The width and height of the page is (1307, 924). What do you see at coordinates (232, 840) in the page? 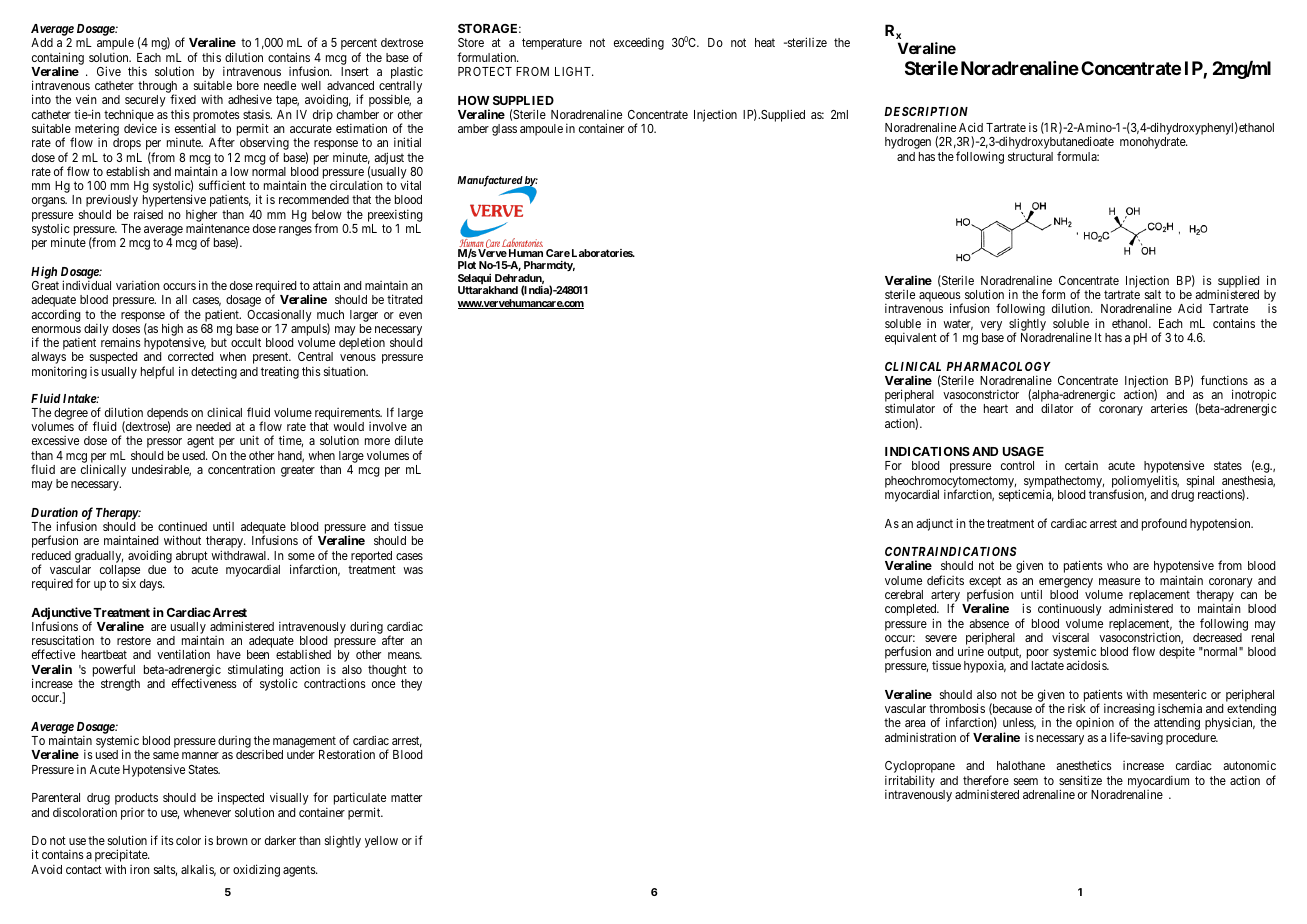
I see `brown` at bounding box center [232, 840].
